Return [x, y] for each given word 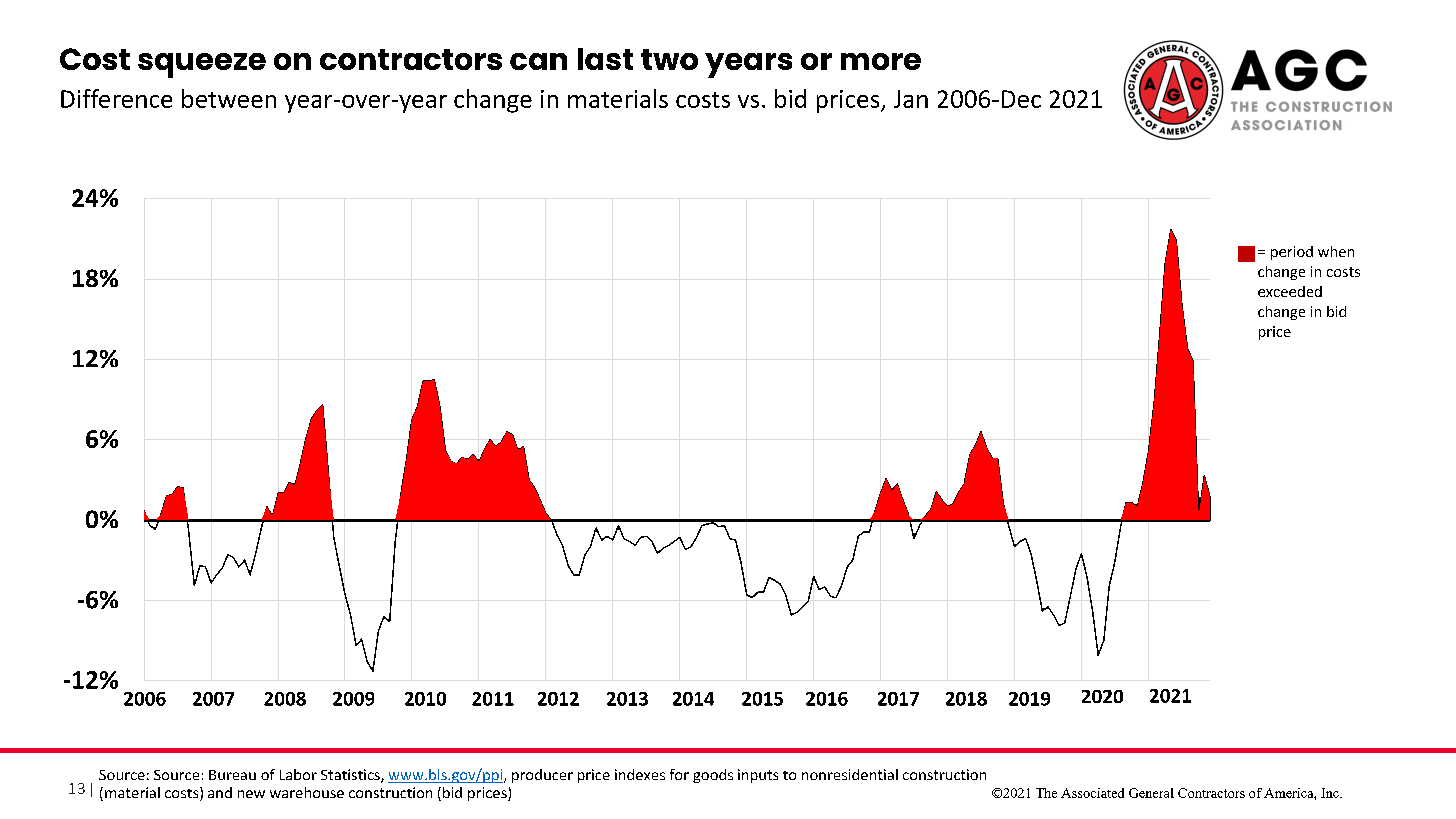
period [1292, 253]
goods [713, 776]
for [679, 774]
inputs [758, 776]
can [538, 61]
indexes [640, 774]
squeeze [202, 65]
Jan [911, 99]
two [669, 59]
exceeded [1290, 291]
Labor [298, 774]
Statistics [351, 776]
